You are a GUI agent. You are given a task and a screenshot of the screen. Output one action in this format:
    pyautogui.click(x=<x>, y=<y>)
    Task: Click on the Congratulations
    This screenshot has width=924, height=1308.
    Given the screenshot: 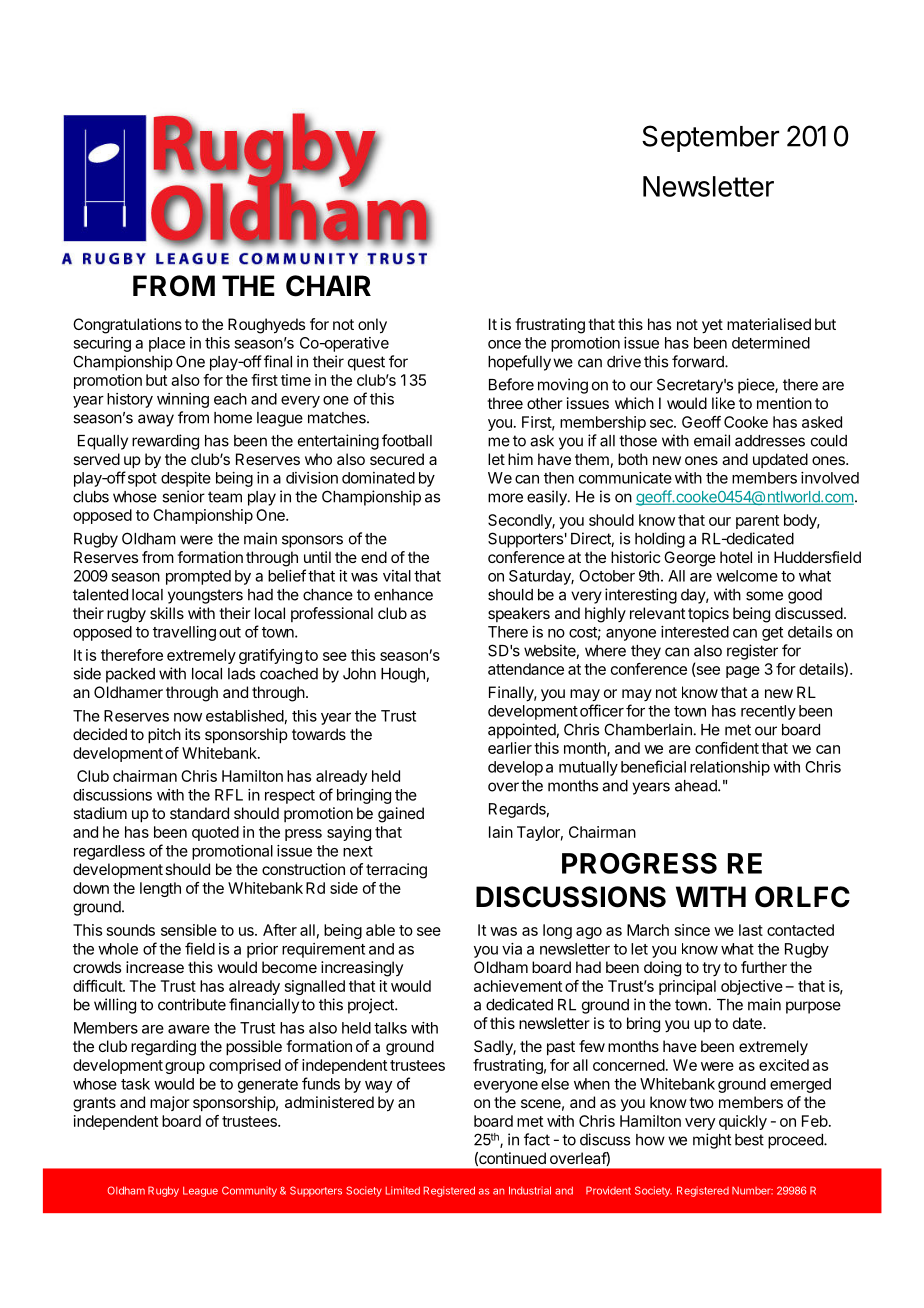 What is the action you would take?
    pyautogui.click(x=127, y=326)
